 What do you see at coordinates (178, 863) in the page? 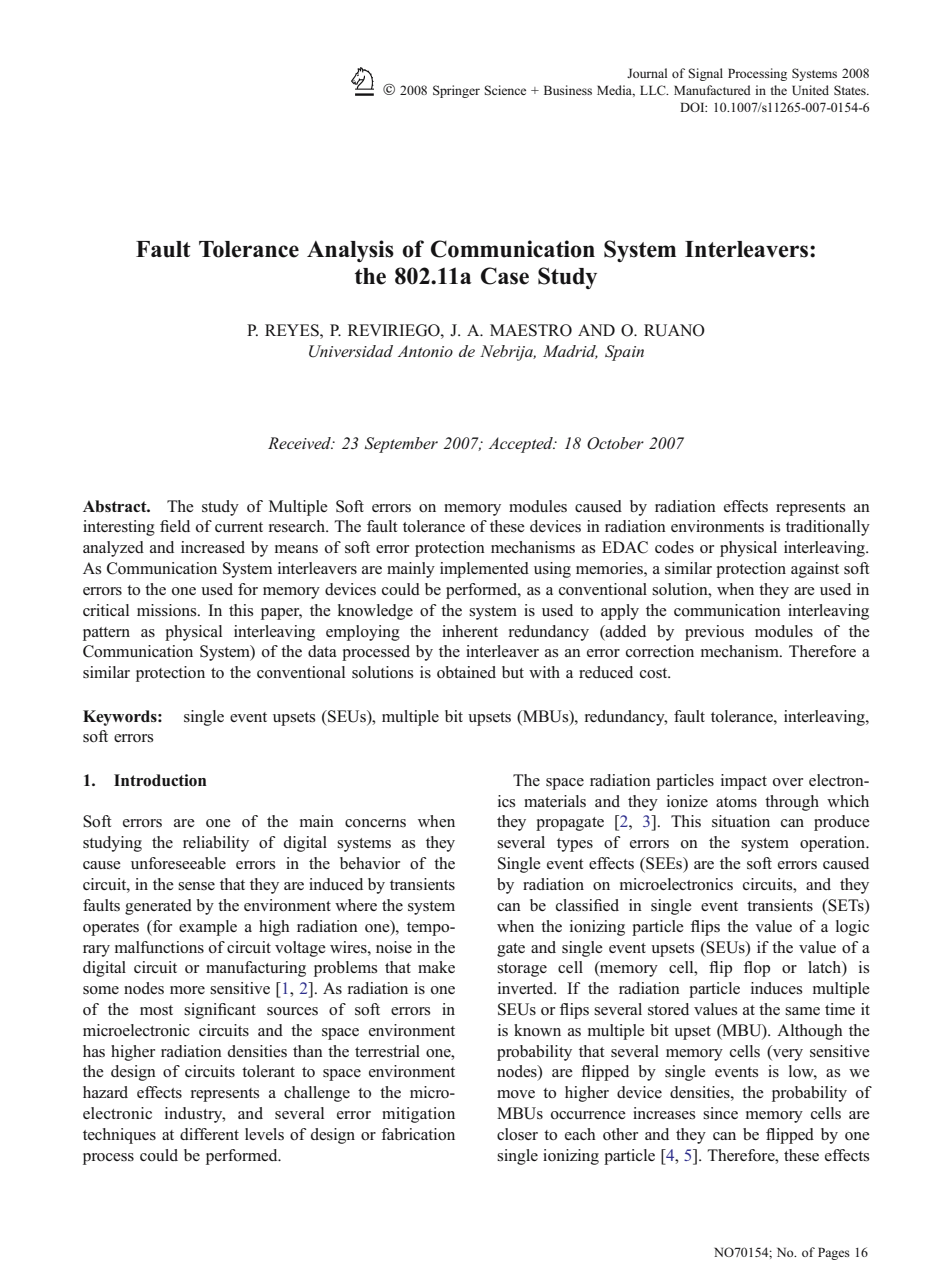
I see `unforeseeable` at bounding box center [178, 863].
